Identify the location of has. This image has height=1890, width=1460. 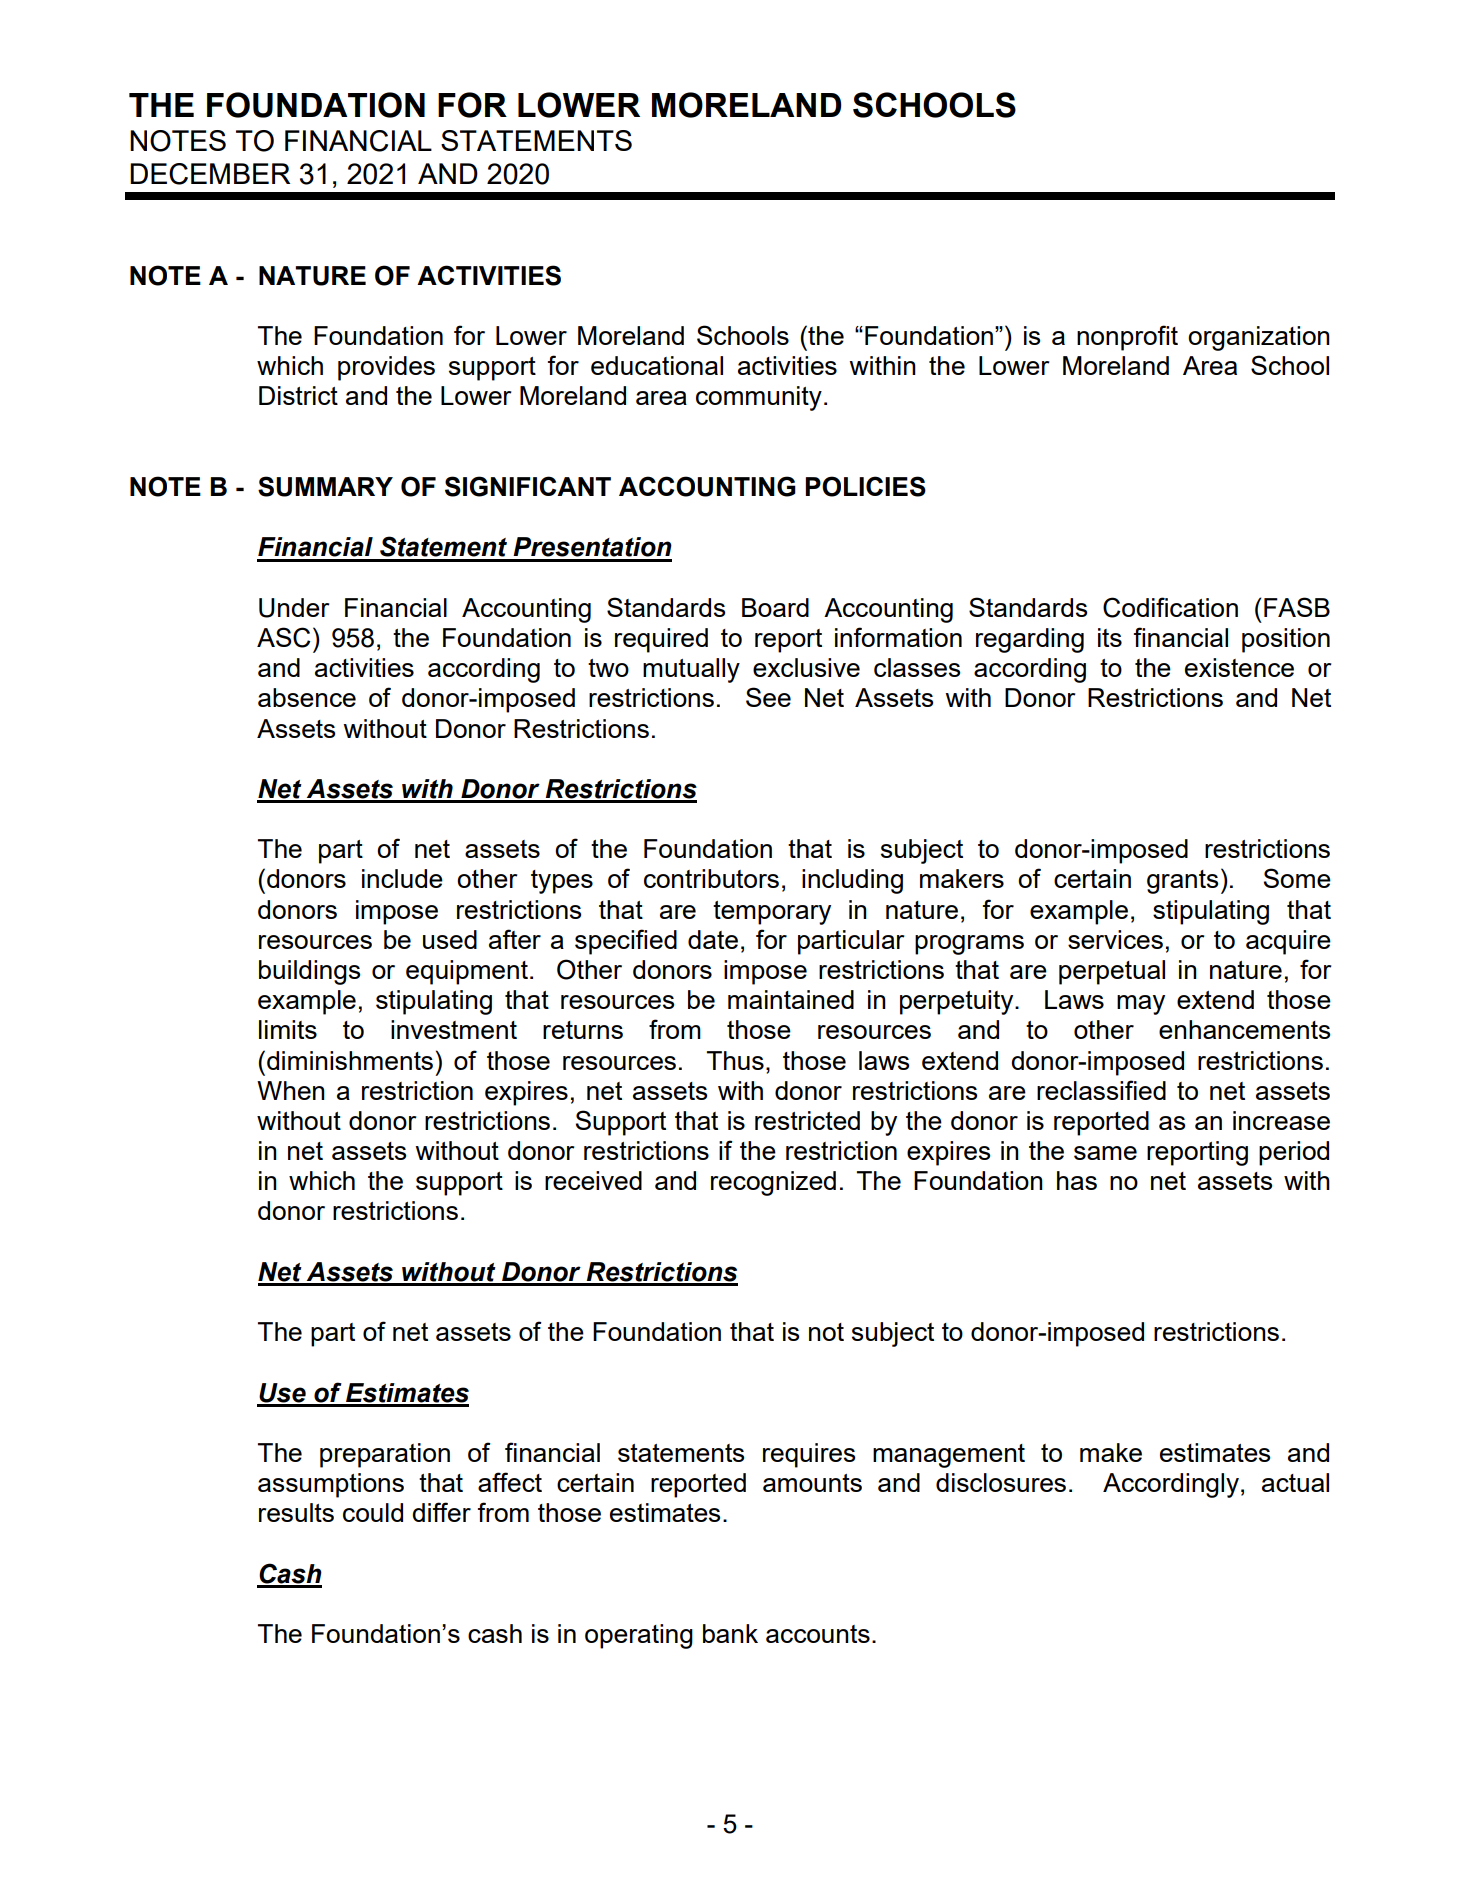
(1077, 1180).
